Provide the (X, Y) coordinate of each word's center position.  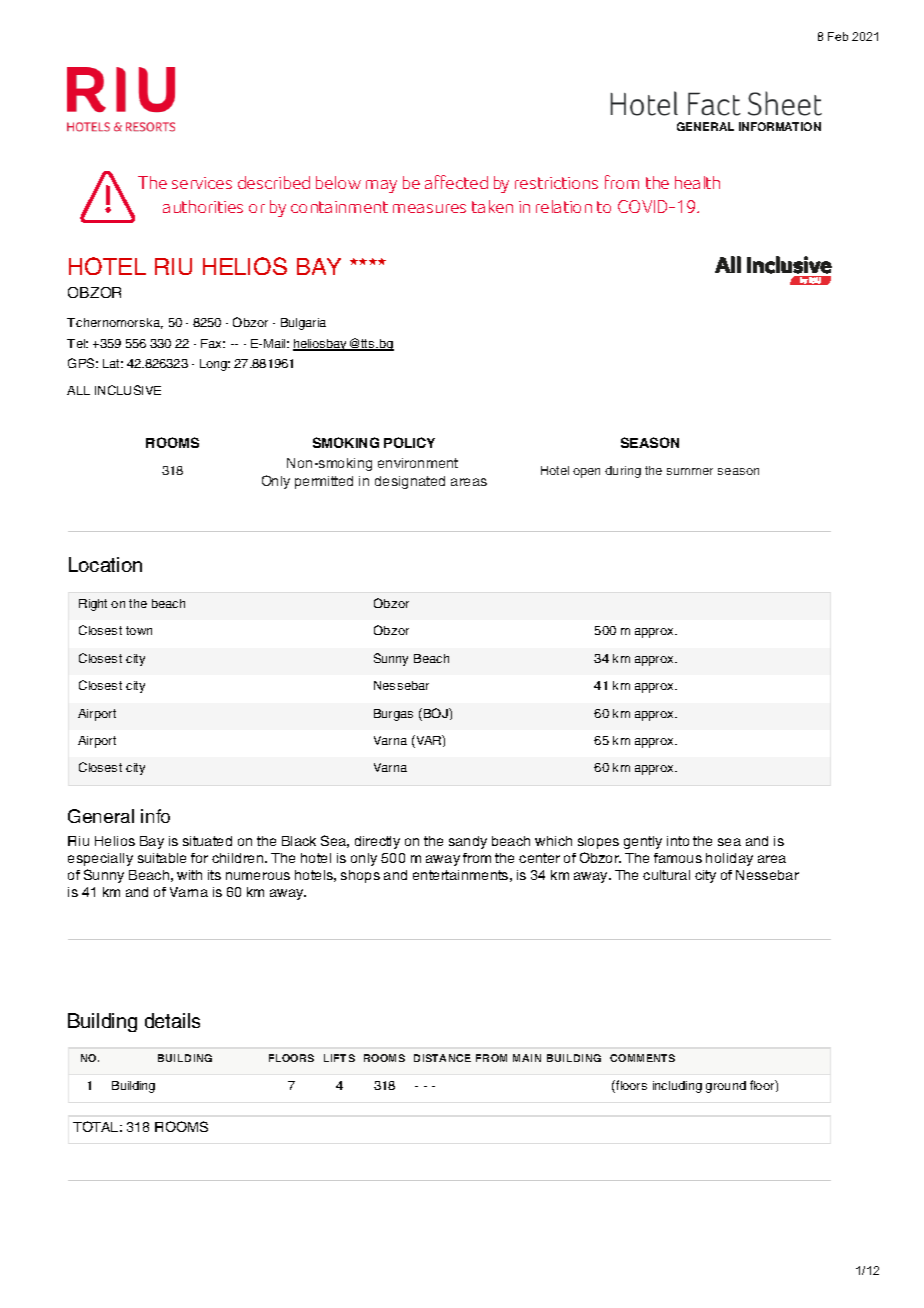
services (202, 183)
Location (105, 564)
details (172, 1020)
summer (690, 471)
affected (456, 182)
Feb (838, 36)
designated (410, 482)
